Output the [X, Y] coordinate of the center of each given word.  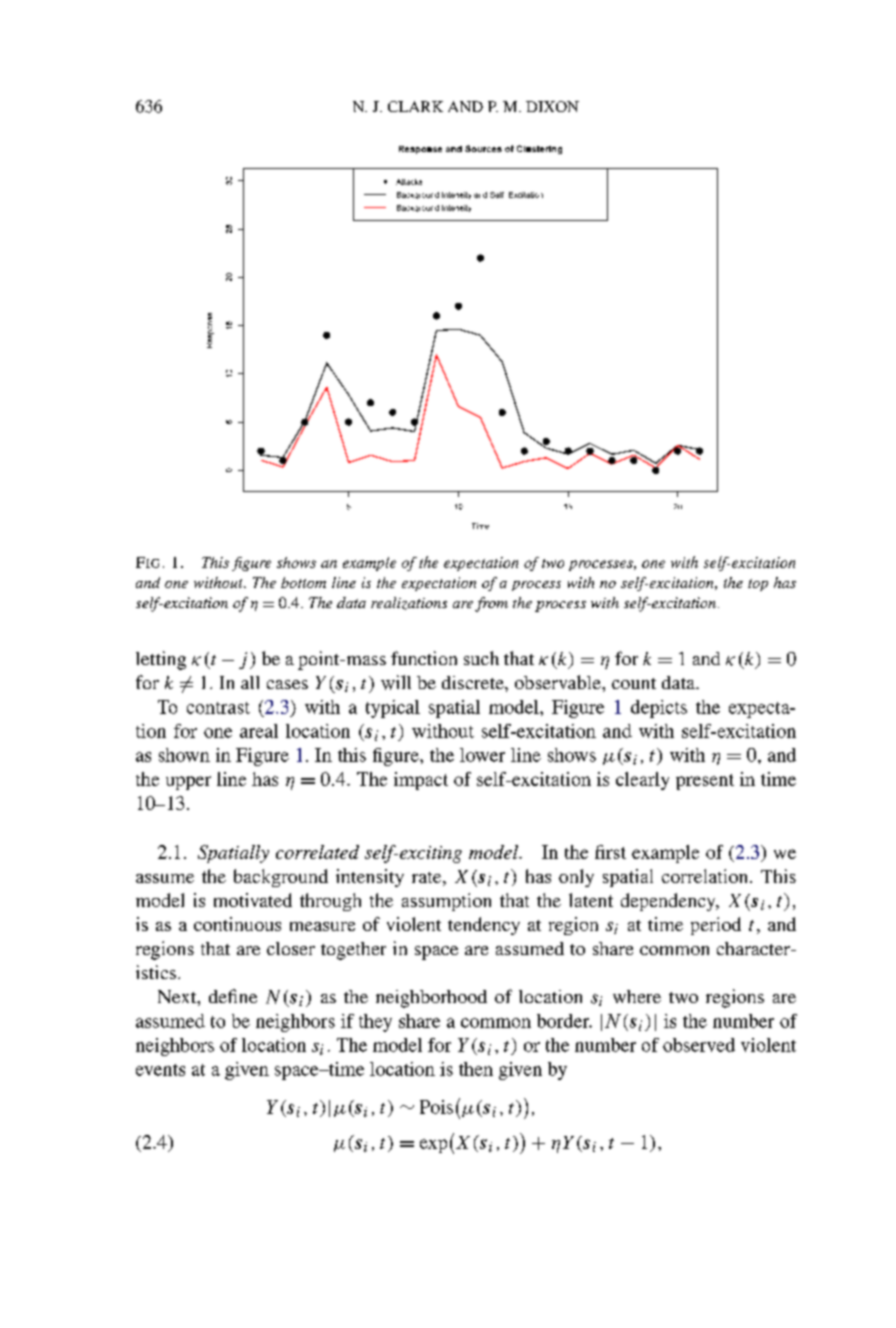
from [491, 604]
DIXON [552, 106]
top [758, 585]
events [160, 1070]
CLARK [415, 106]
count [634, 683]
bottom [303, 582]
